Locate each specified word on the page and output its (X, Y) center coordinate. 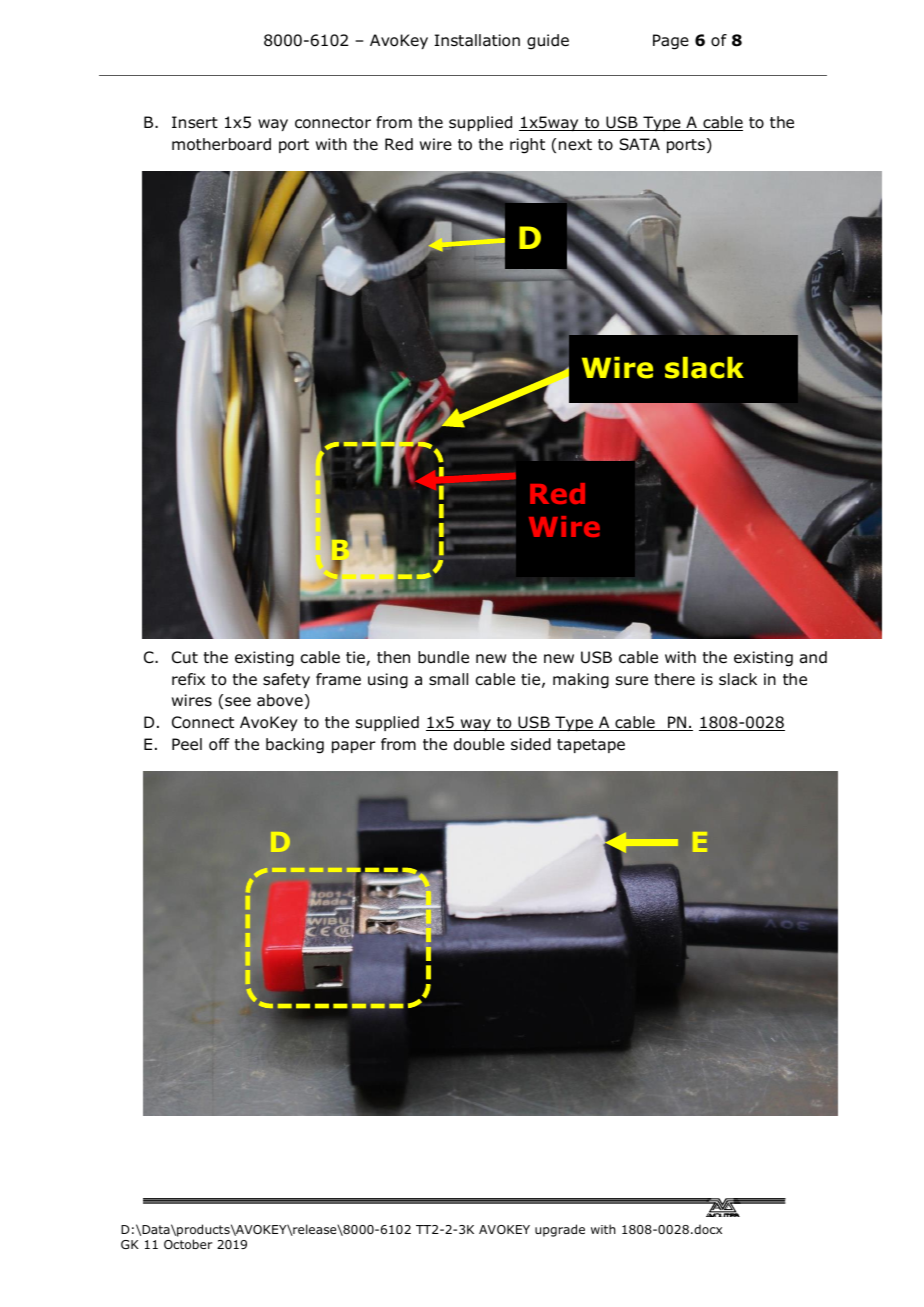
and (813, 657)
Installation (477, 40)
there (674, 679)
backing (295, 746)
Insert (195, 122)
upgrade (560, 1230)
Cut (185, 657)
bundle (443, 657)
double (479, 744)
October (188, 1244)
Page (671, 42)
